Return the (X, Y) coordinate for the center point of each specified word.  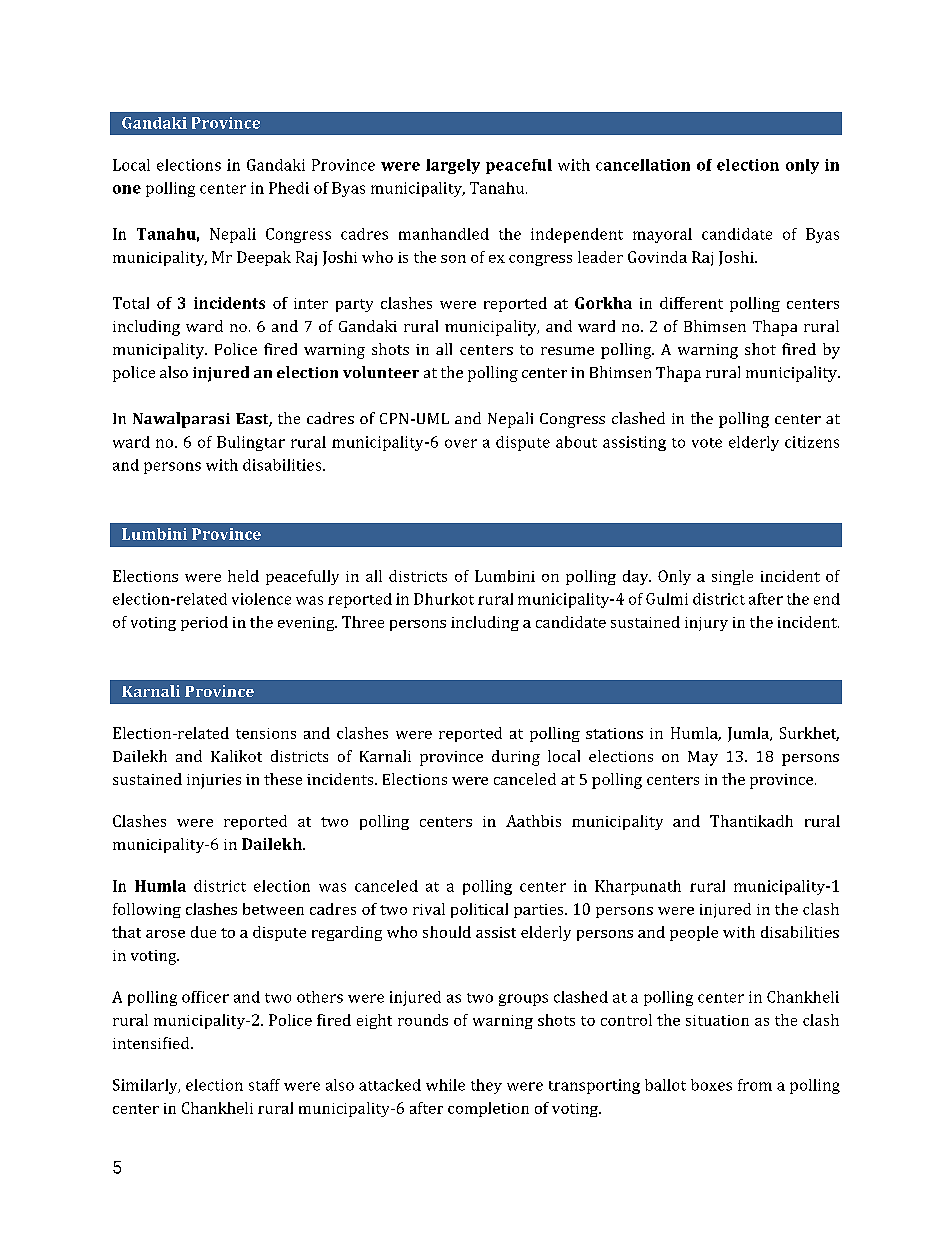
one (127, 189)
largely (453, 166)
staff (264, 1085)
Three (363, 622)
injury (706, 624)
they (486, 1086)
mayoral (662, 235)
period (204, 623)
